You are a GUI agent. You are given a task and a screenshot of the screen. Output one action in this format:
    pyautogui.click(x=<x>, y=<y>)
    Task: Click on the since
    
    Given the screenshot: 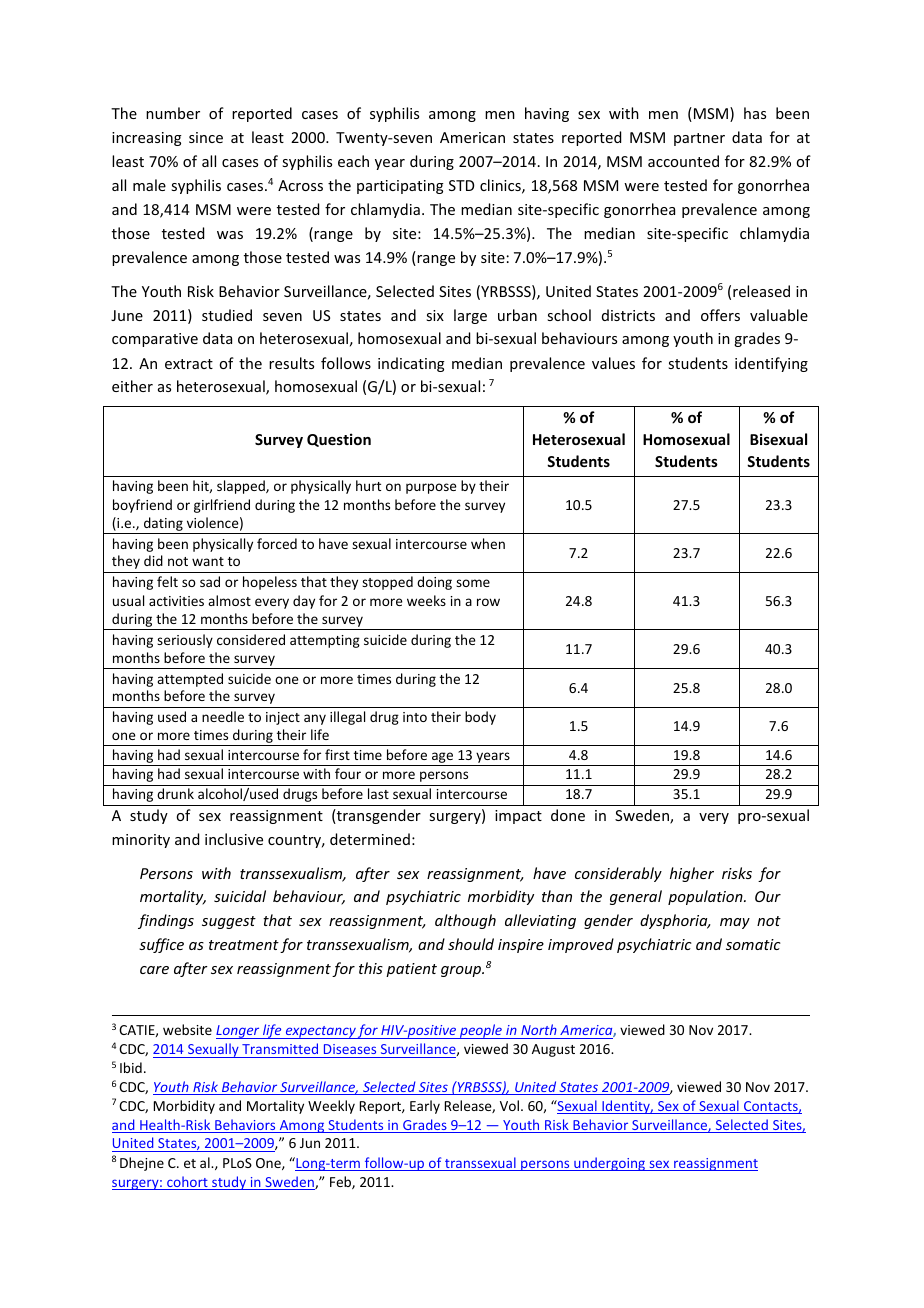 What is the action you would take?
    pyautogui.click(x=206, y=137)
